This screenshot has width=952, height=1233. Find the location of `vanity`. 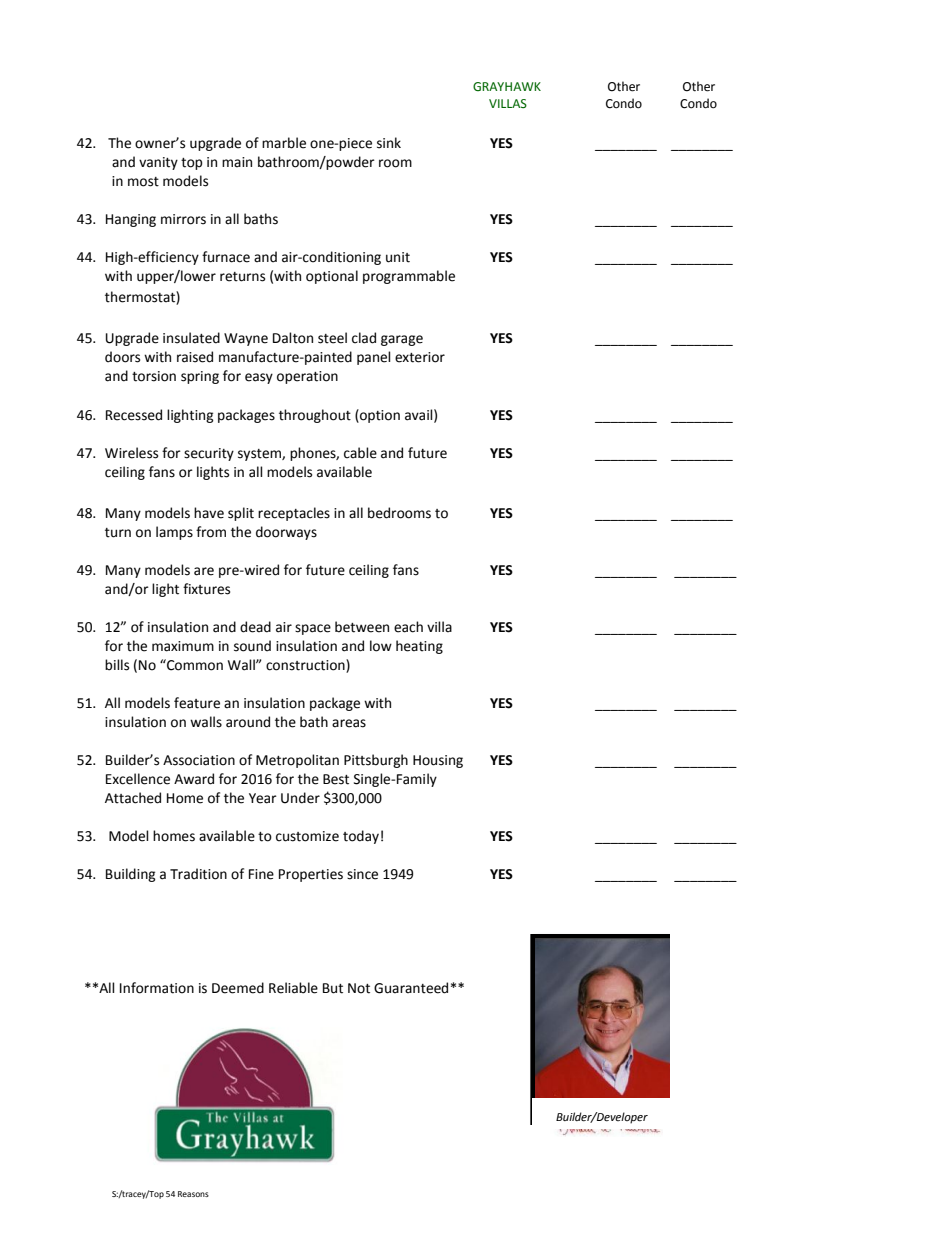

vanity is located at coordinates (158, 163).
